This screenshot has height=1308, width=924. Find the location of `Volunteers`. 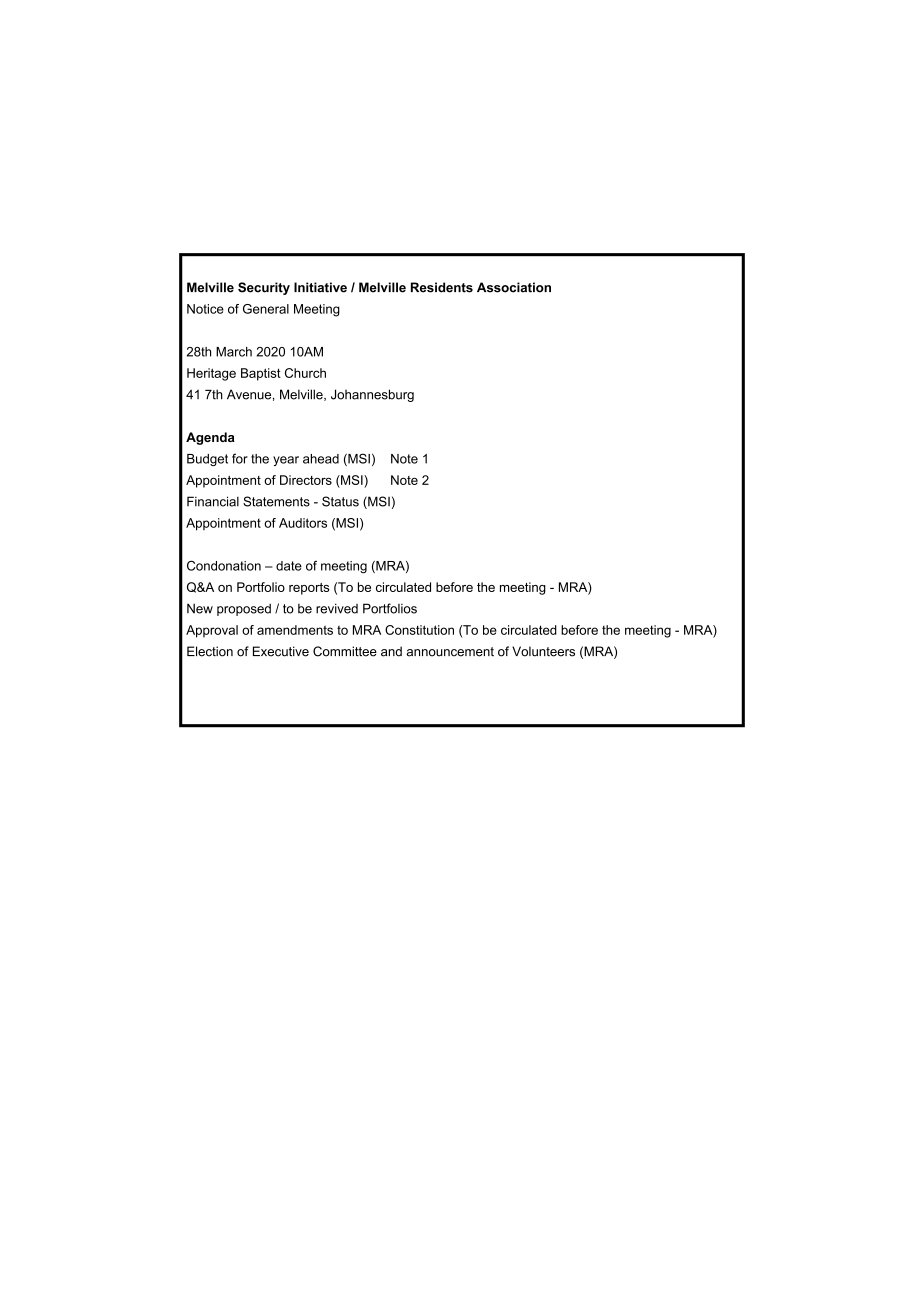

Volunteers is located at coordinates (543, 651).
